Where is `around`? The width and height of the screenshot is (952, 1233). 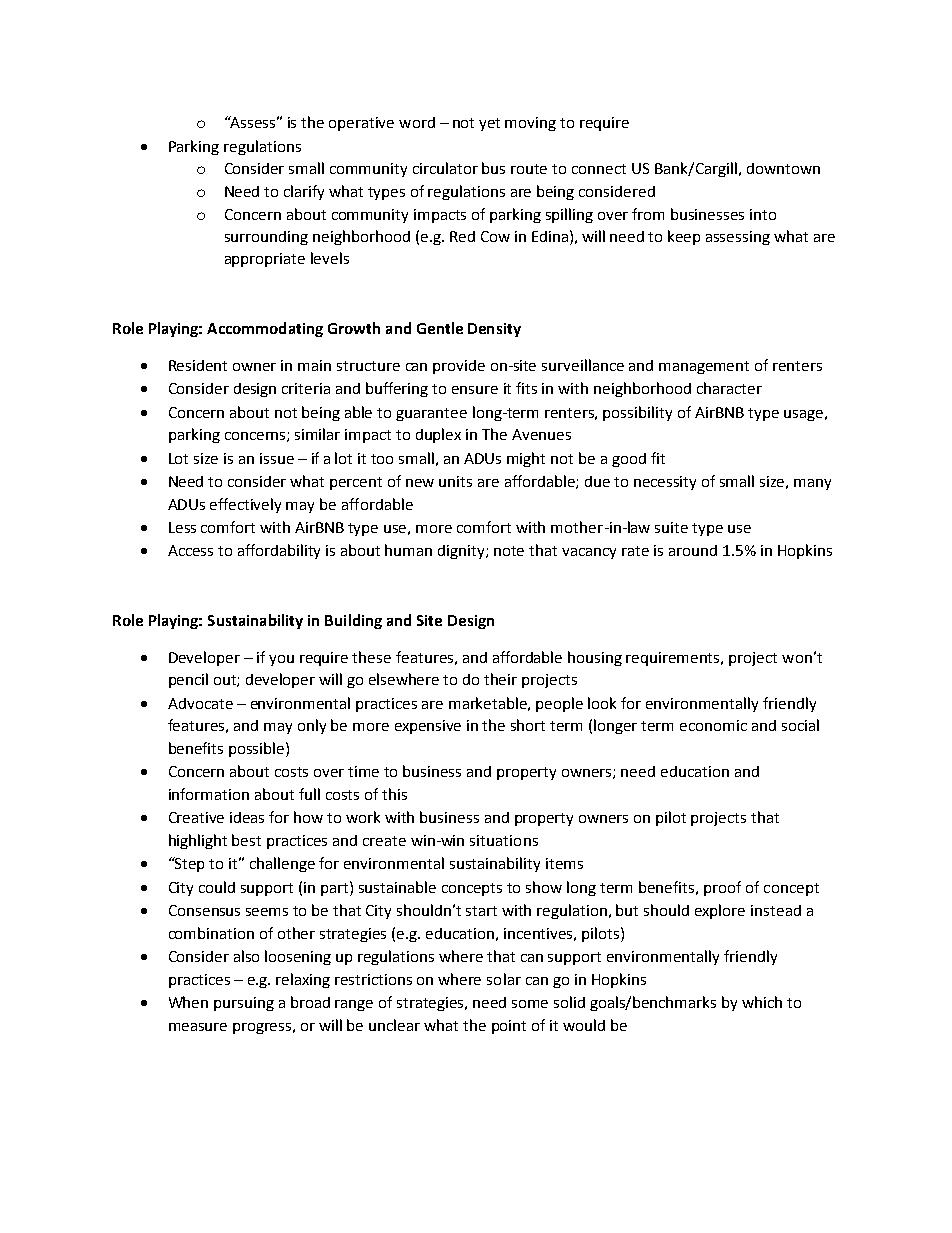
around is located at coordinates (693, 550).
